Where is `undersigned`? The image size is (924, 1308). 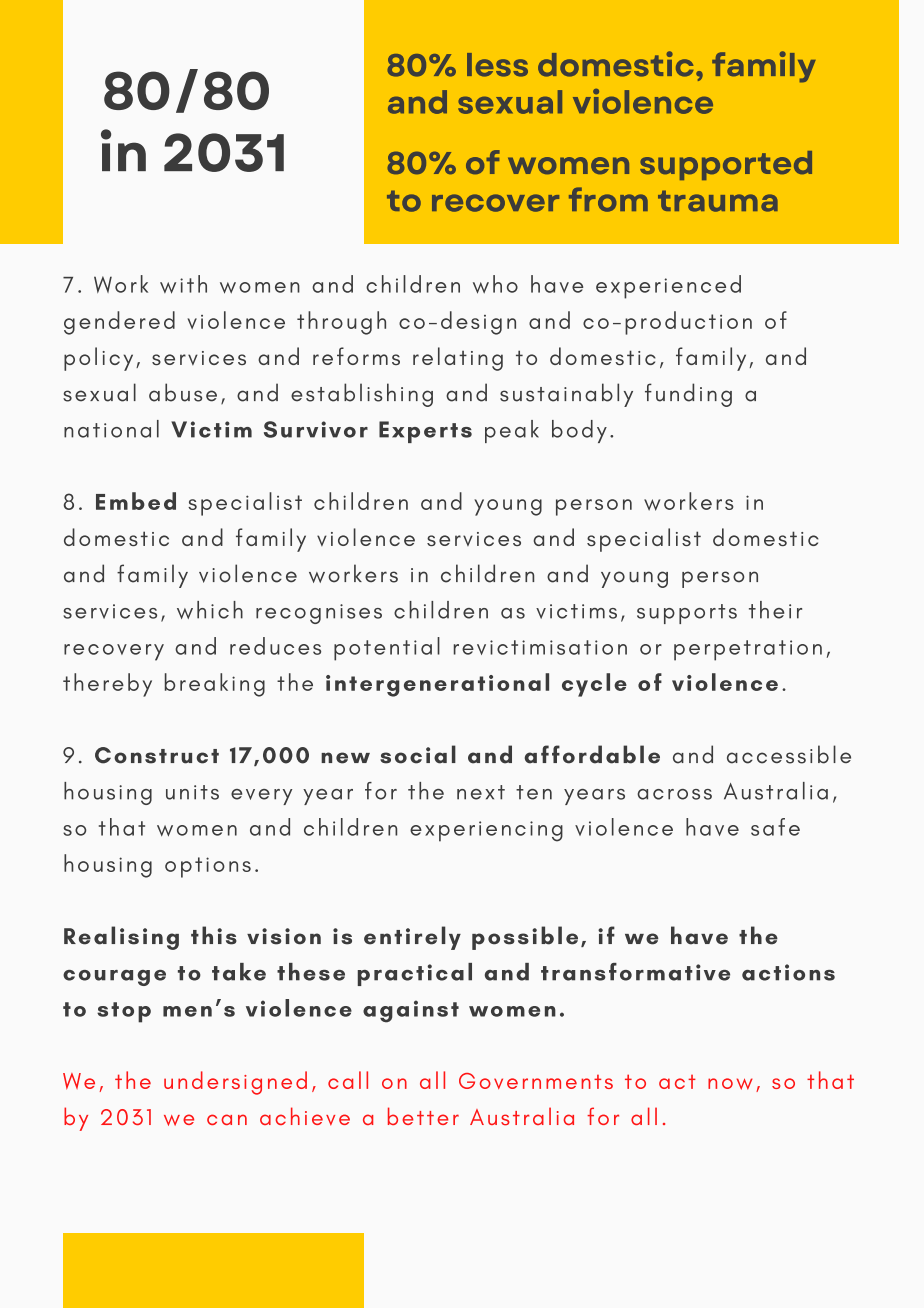 undersigned is located at coordinates (235, 1083).
